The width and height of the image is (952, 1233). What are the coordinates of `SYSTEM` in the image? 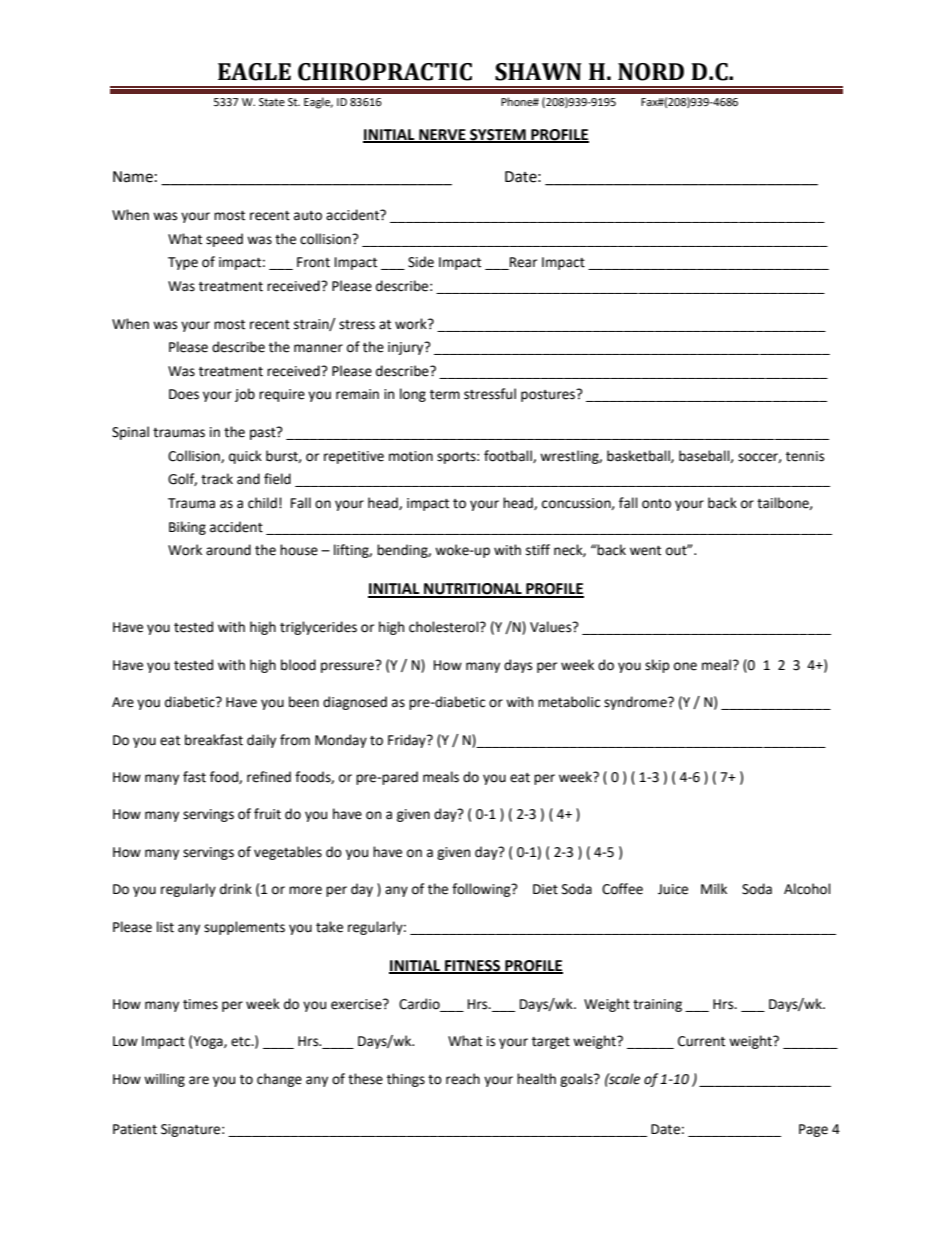 It's located at (498, 135).
